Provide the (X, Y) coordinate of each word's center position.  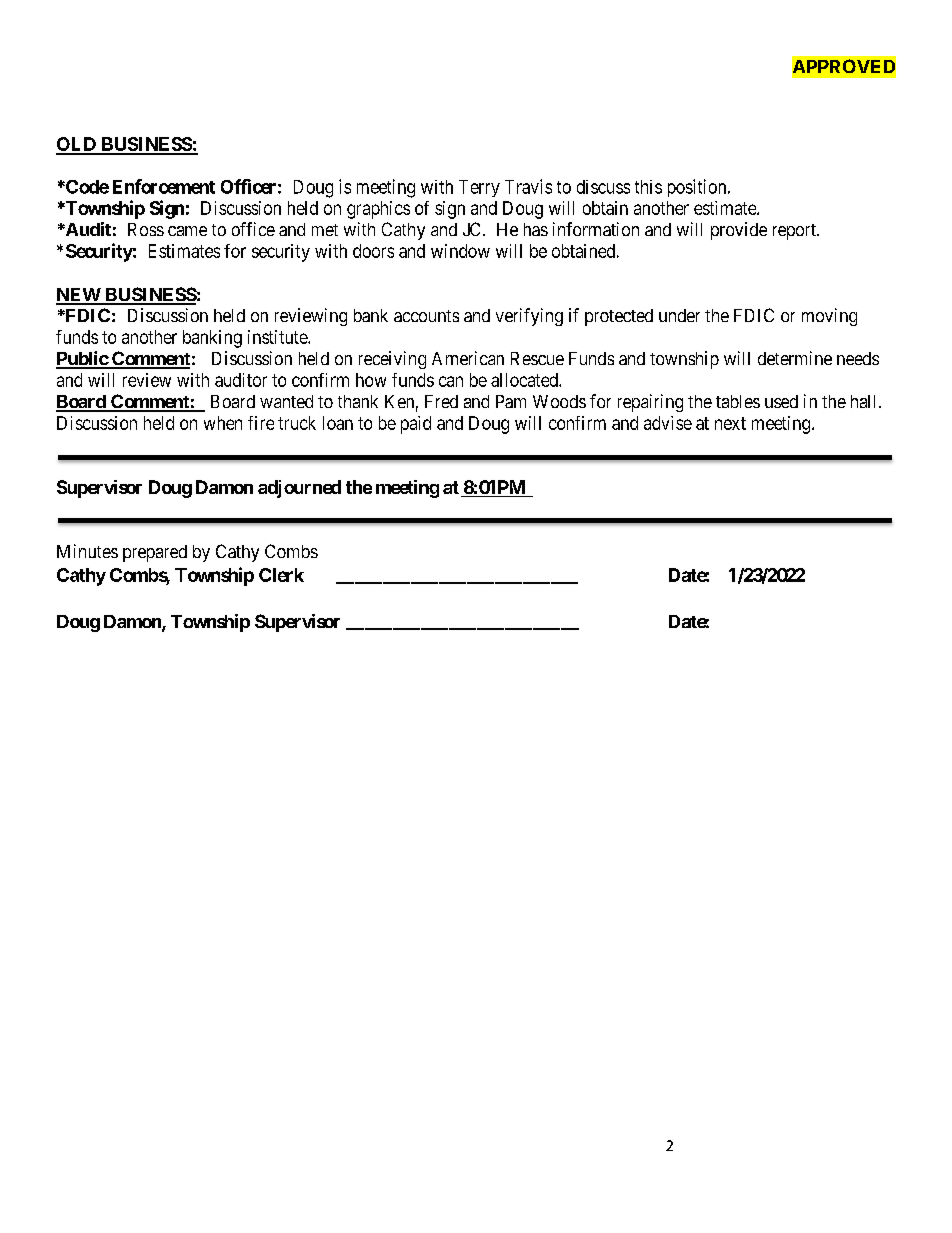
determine (795, 358)
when (223, 423)
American (468, 358)
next (730, 423)
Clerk (281, 575)
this (648, 187)
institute (278, 337)
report (795, 232)
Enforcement (164, 186)
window (460, 251)
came (187, 231)
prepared (155, 553)
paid (416, 425)
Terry (479, 188)
